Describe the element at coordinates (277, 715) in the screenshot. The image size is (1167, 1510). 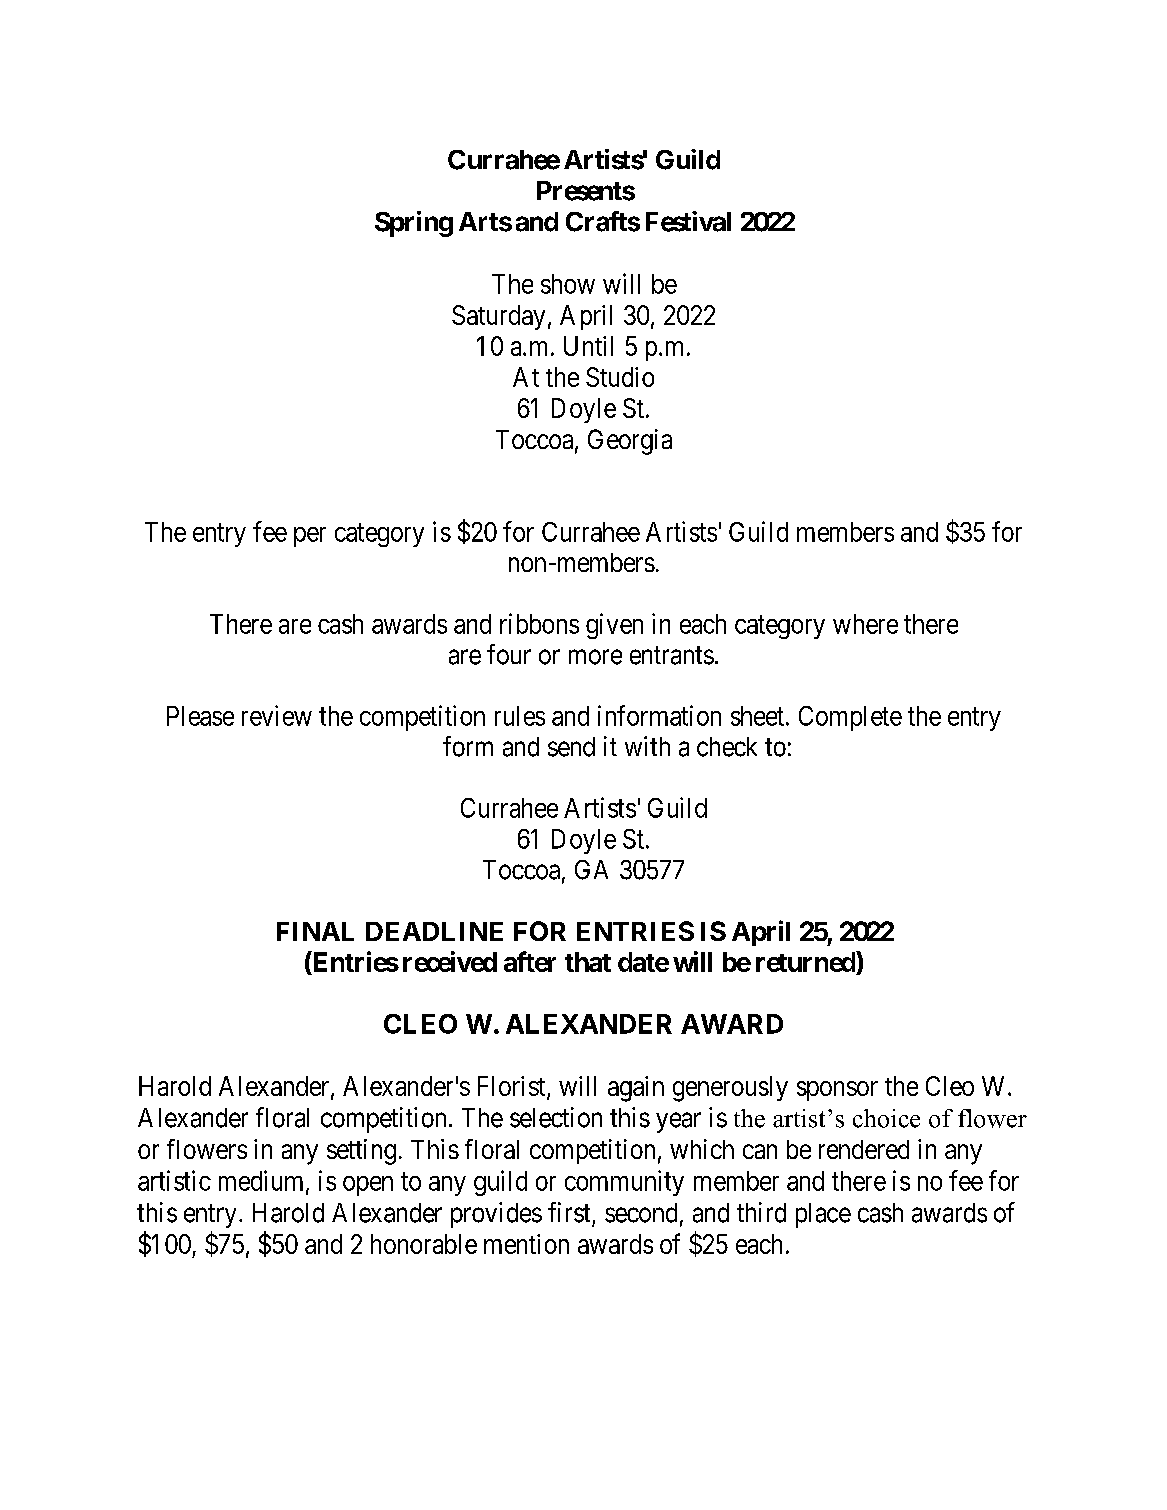
I see `review` at that location.
